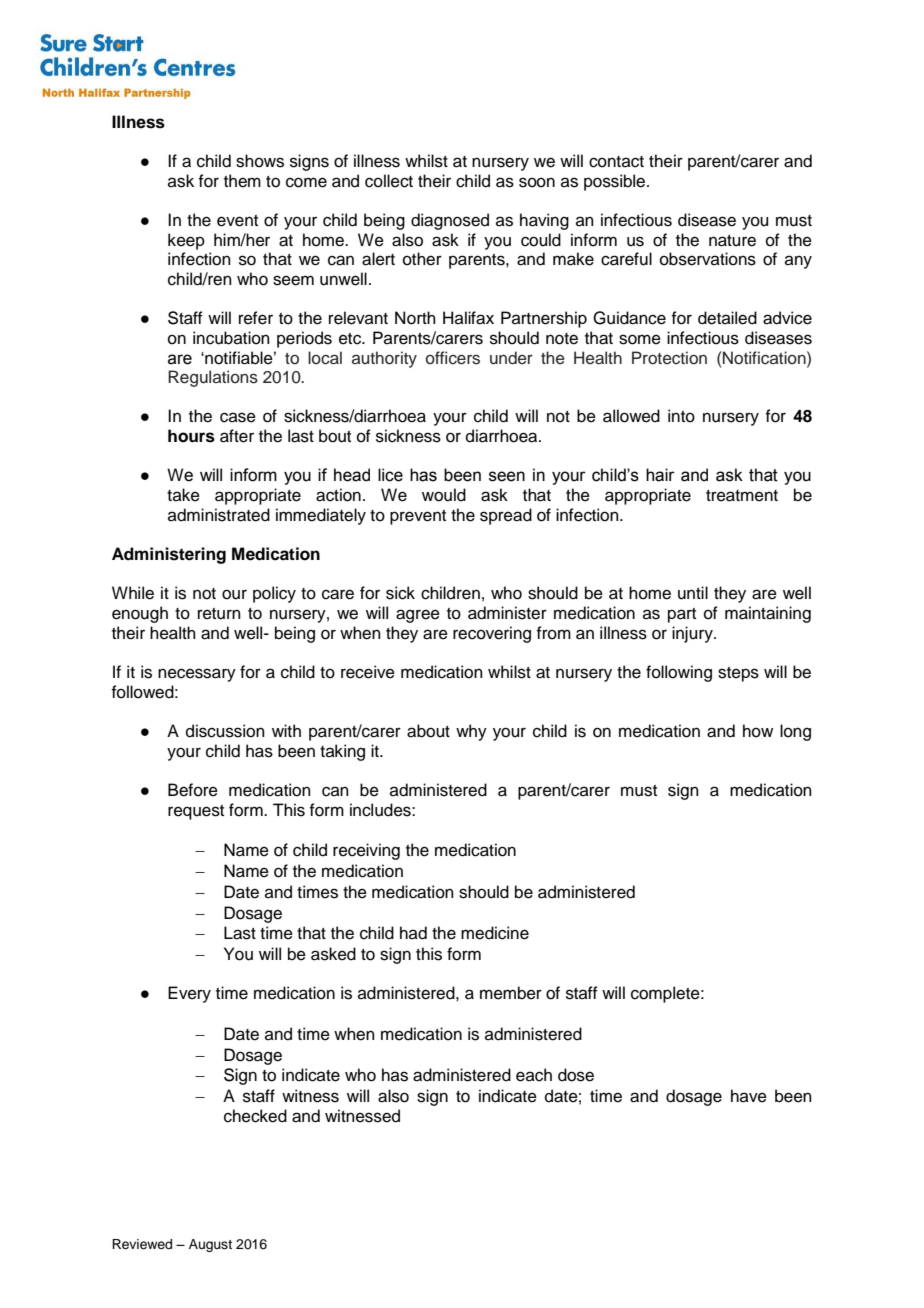  Describe the element at coordinates (242, 181) in the image. I see `them` at that location.
